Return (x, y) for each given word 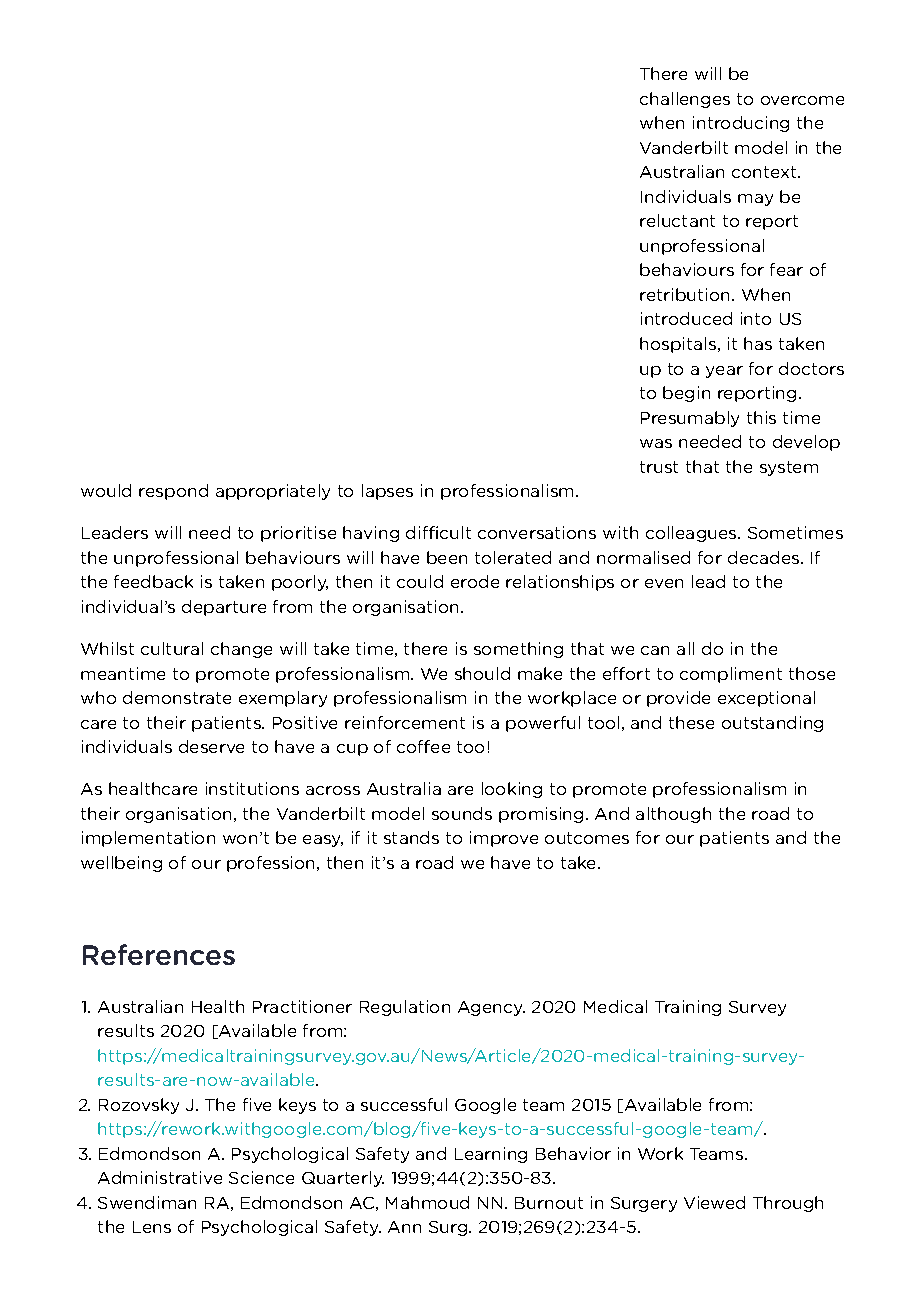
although (673, 815)
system (789, 468)
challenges (685, 100)
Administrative (160, 1177)
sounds (462, 813)
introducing (741, 124)
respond (173, 492)
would (106, 490)
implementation (148, 839)
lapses (387, 492)
